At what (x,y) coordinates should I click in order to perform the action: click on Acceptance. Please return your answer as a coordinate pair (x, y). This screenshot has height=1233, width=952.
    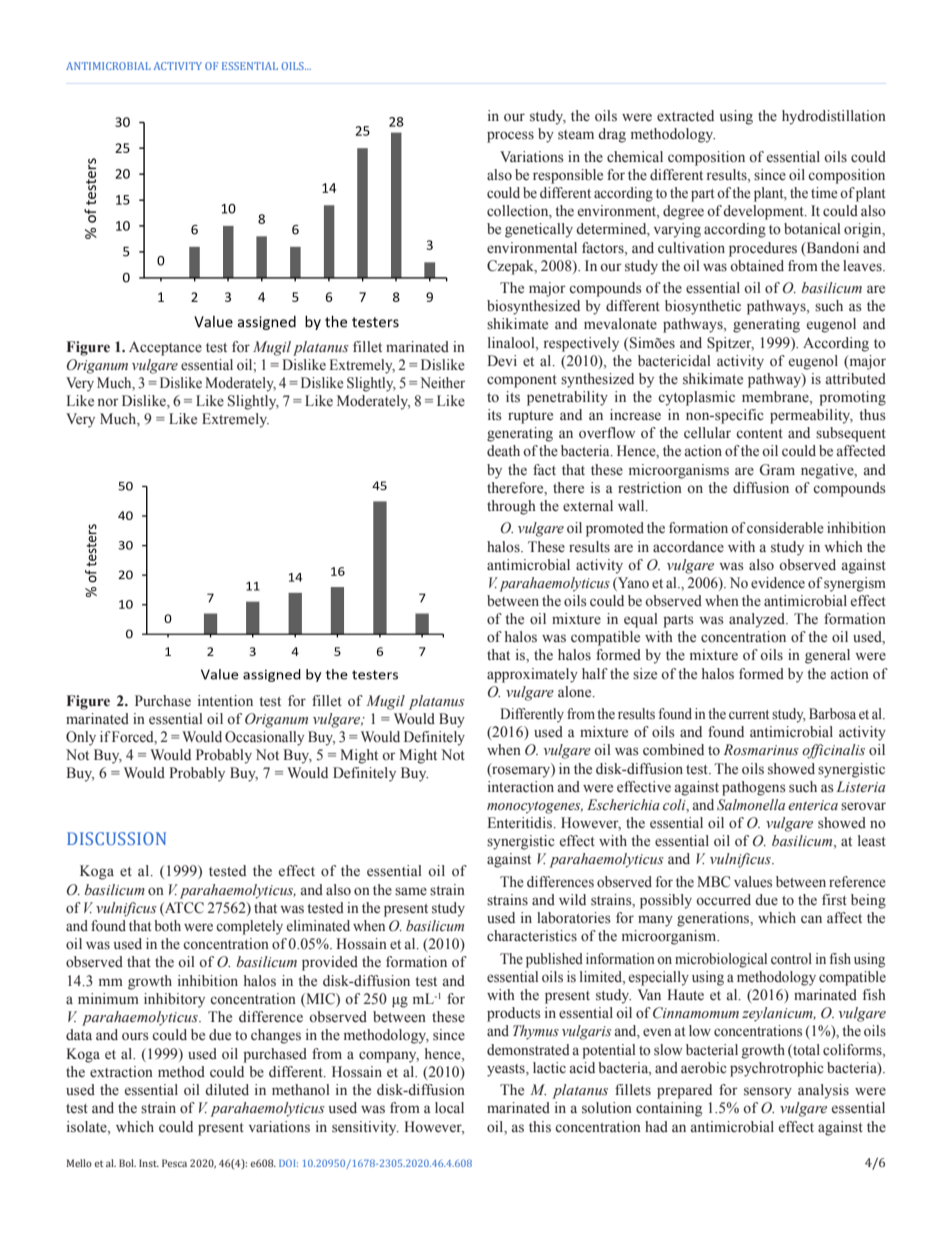
    Looking at the image, I should click on (165, 348).
